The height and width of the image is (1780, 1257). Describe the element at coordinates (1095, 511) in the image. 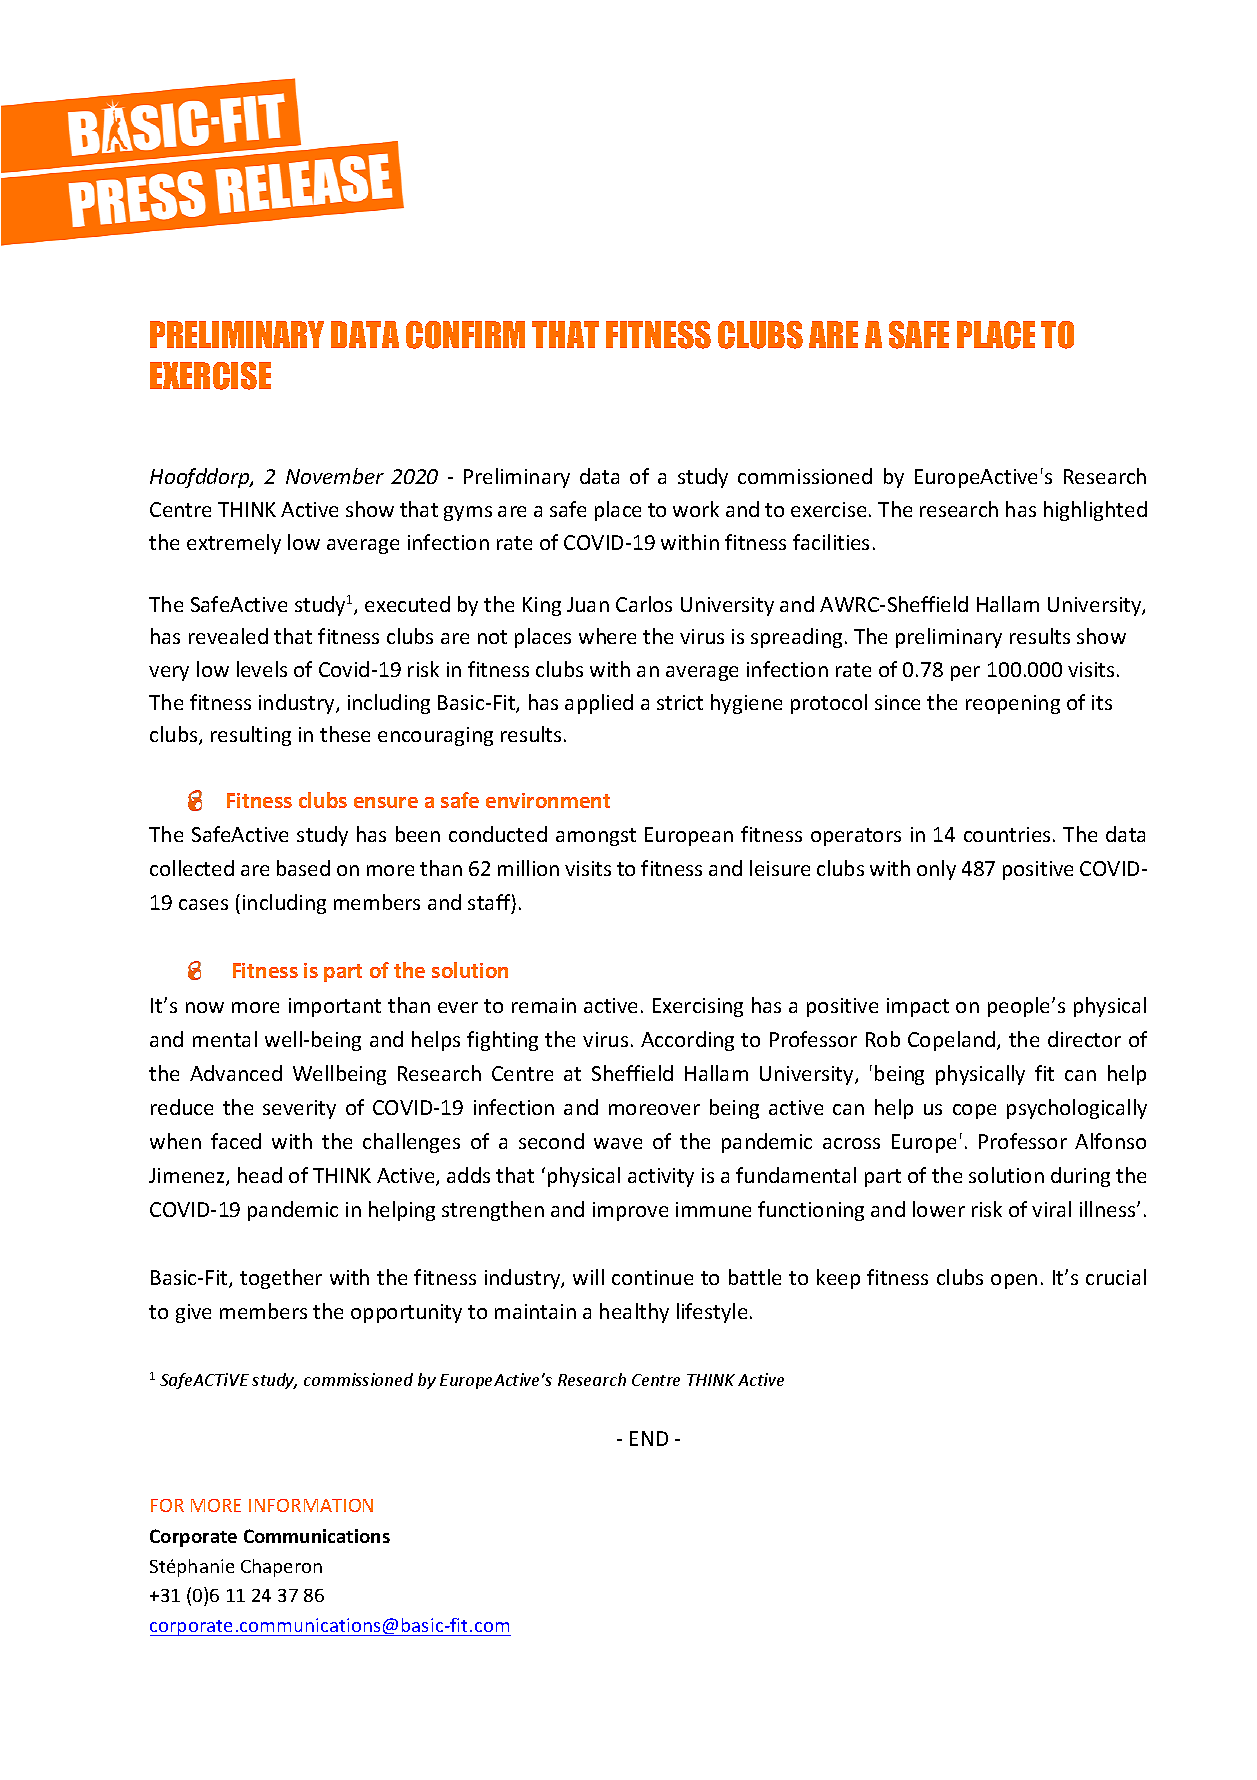

I see `highlighted` at that location.
